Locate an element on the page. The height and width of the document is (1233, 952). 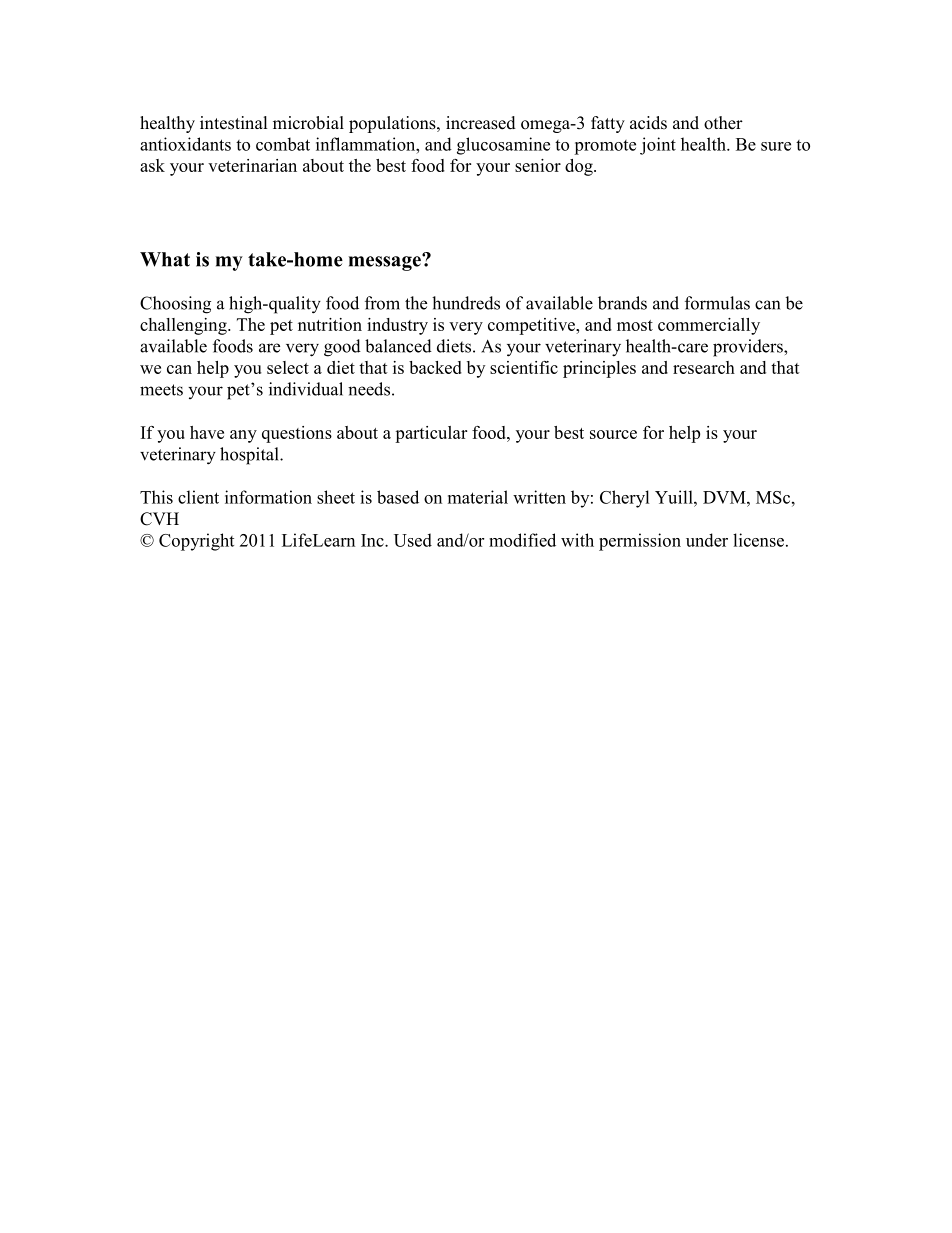
What is located at coordinates (165, 259).
